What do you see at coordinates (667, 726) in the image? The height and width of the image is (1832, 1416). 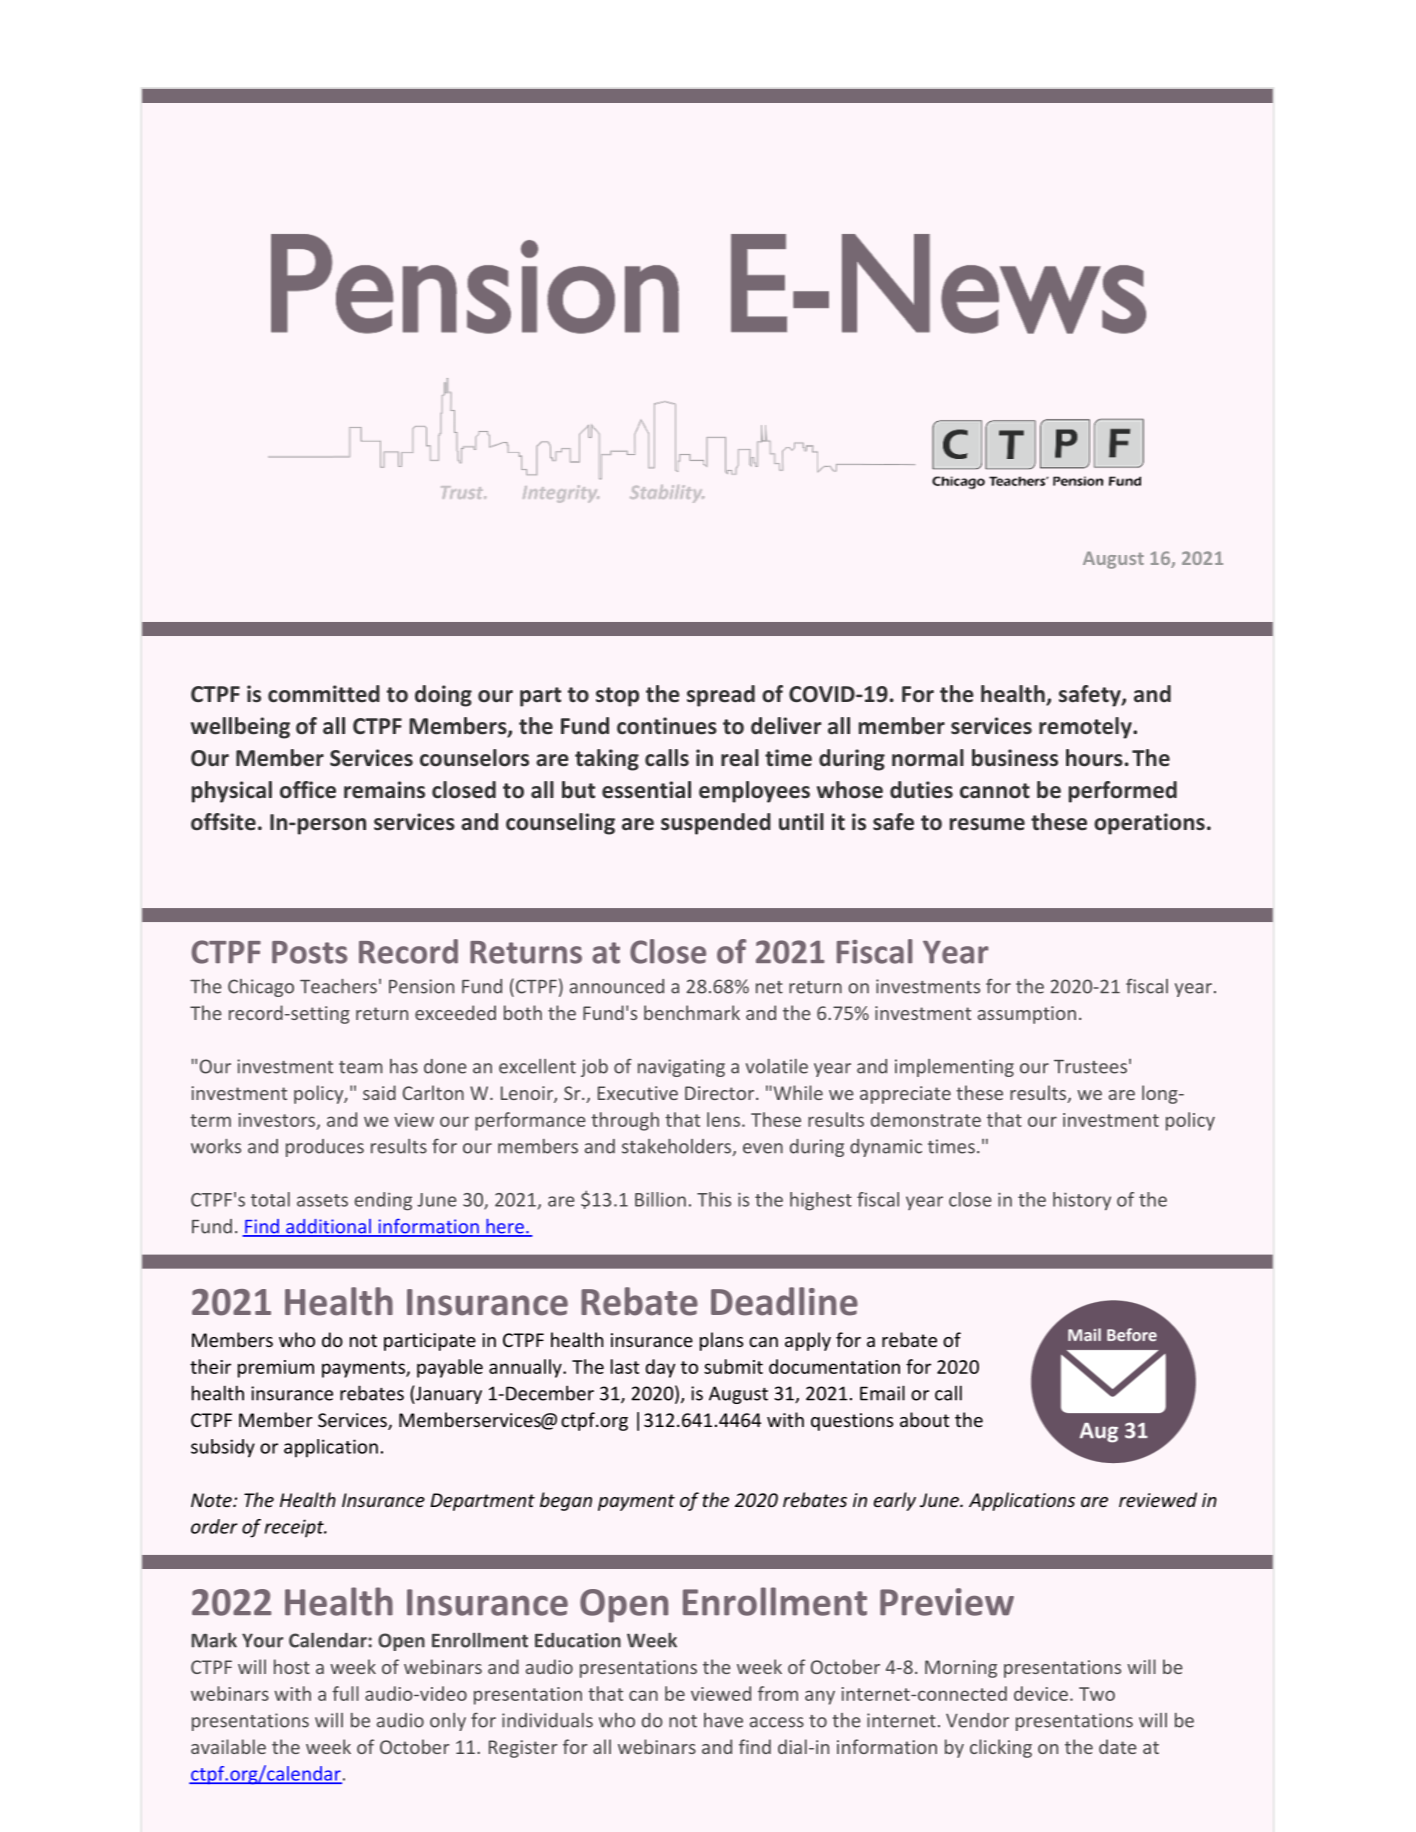 I see `continues` at bounding box center [667, 726].
